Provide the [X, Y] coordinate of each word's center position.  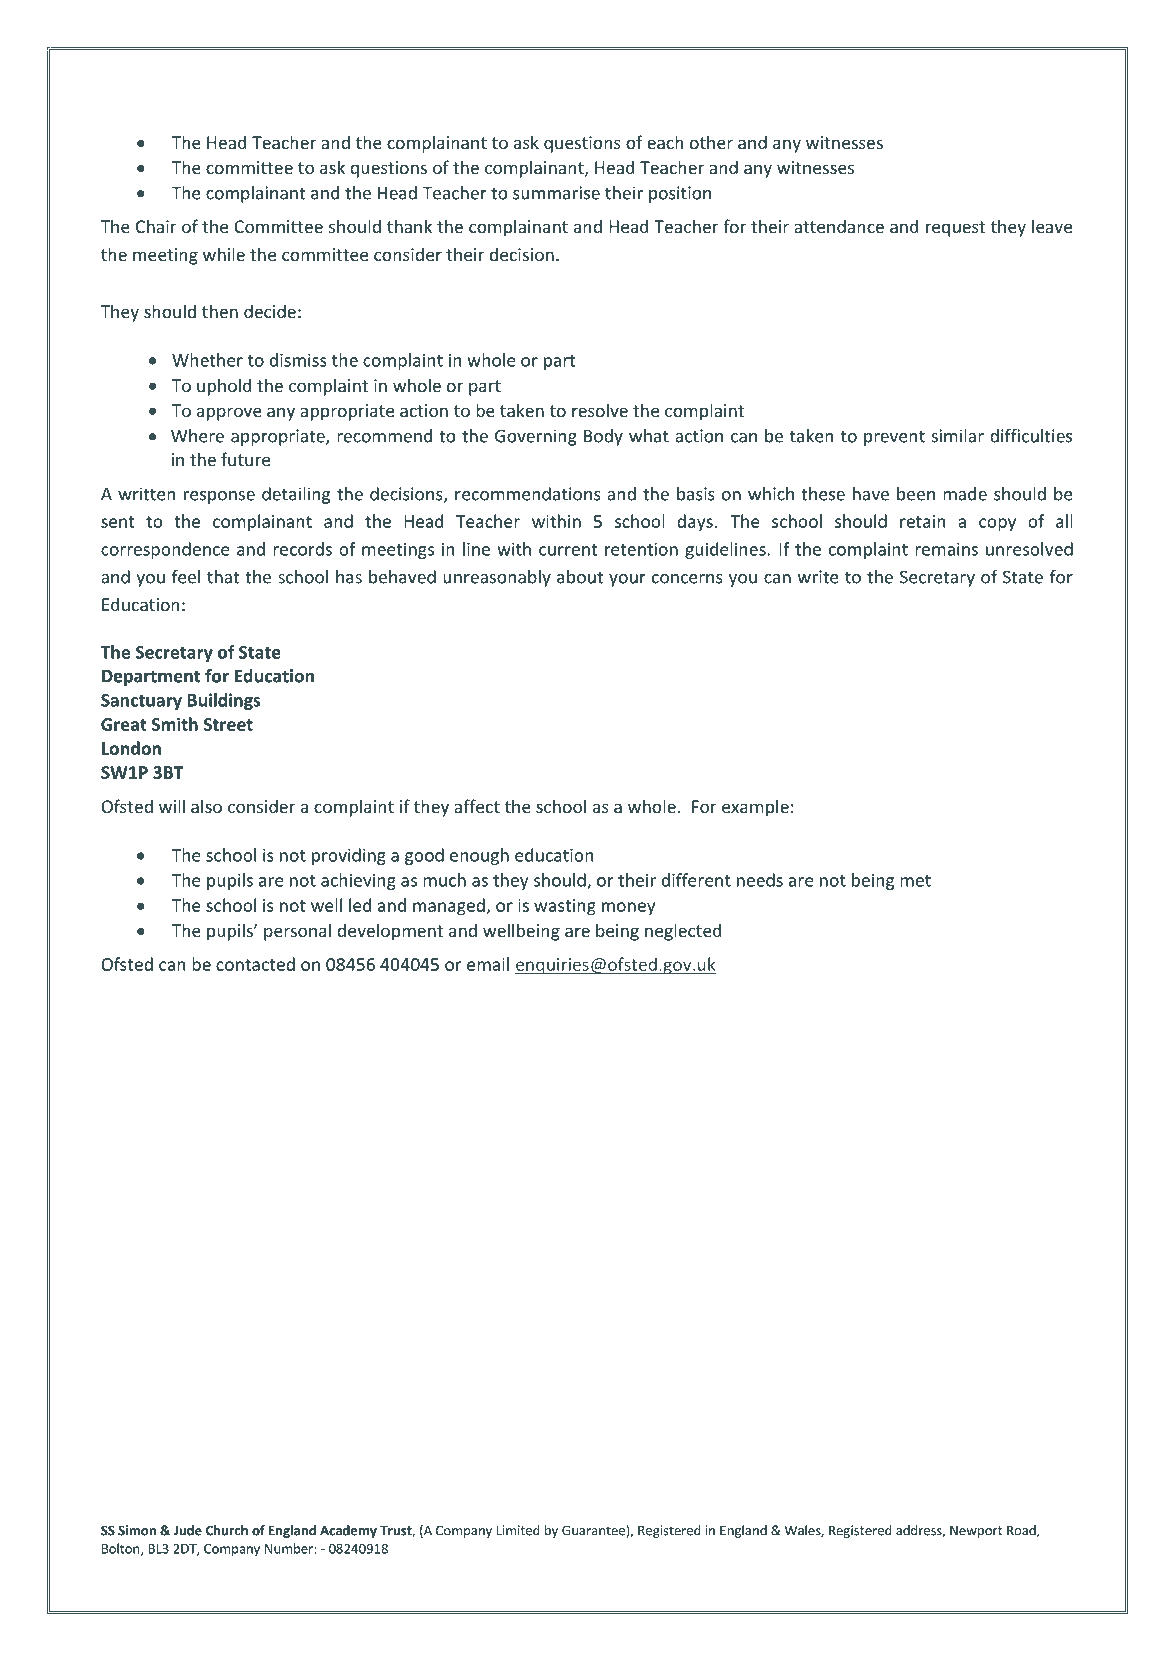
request [955, 229]
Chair [156, 226]
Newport [976, 1531]
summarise [556, 193]
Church [227, 1530]
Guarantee [594, 1531]
